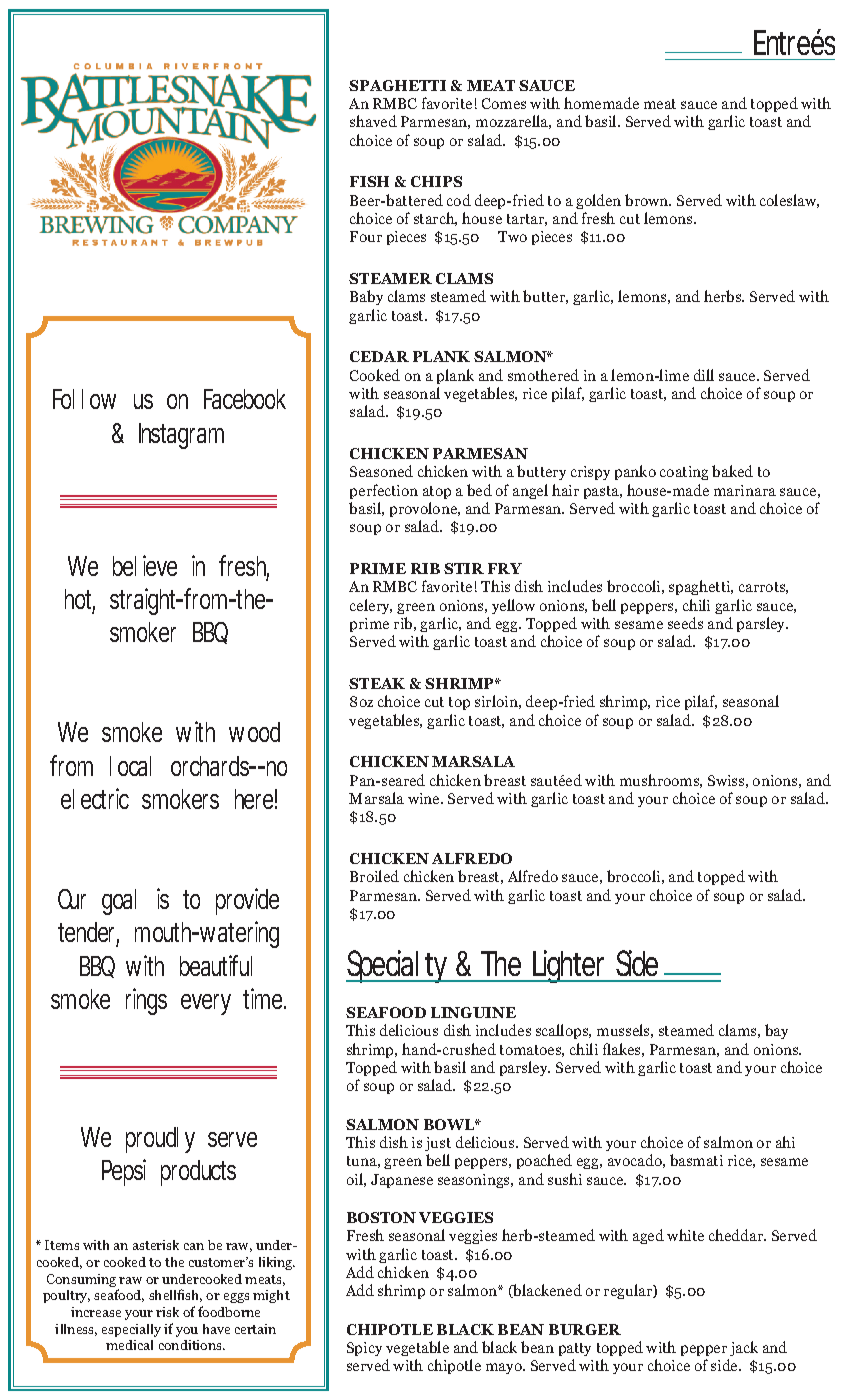 The width and height of the page is (849, 1400). What do you see at coordinates (648, 200) in the page?
I see `brown` at bounding box center [648, 200].
